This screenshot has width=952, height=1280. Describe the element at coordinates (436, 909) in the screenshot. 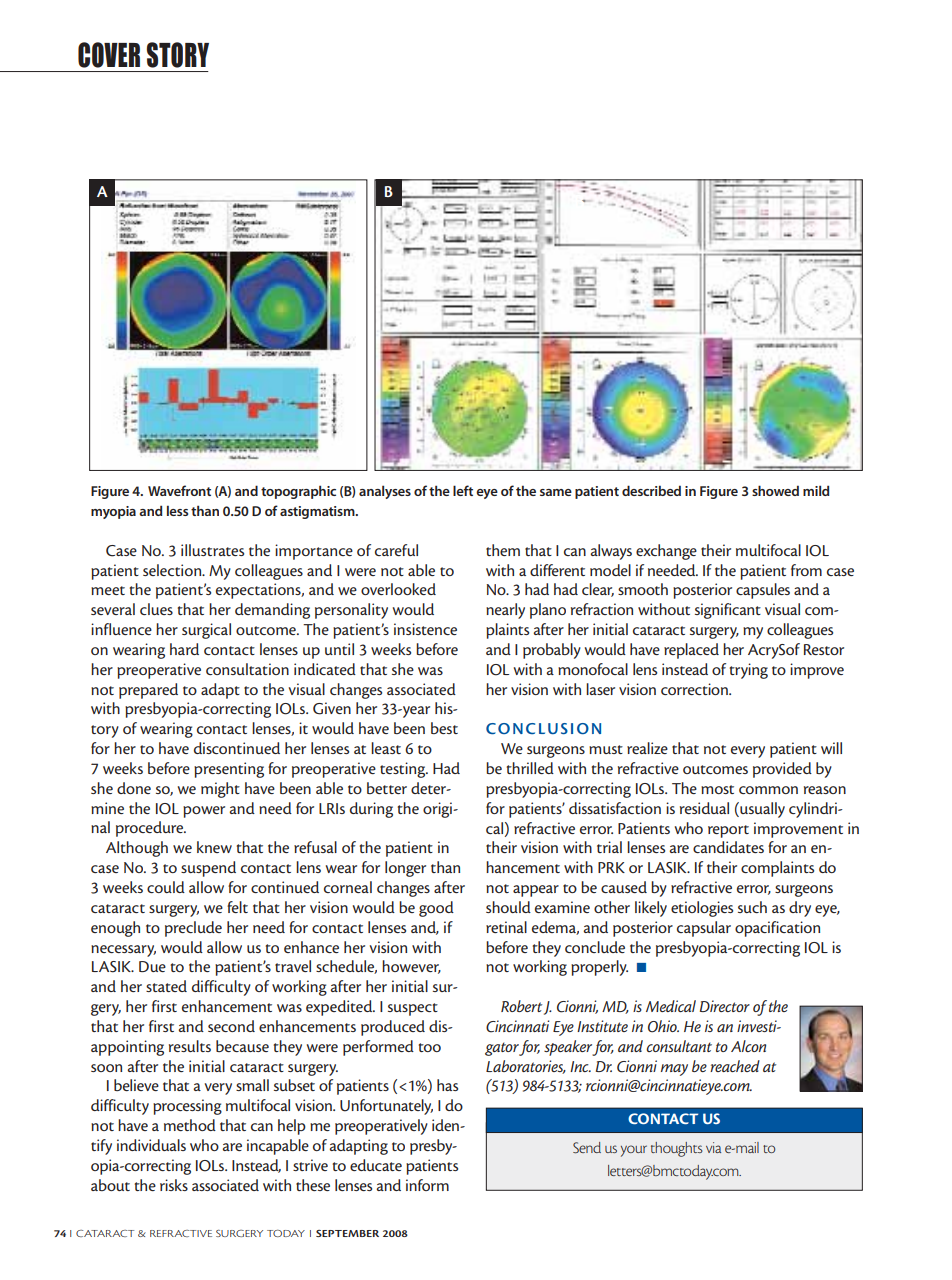

I see `good` at that location.
